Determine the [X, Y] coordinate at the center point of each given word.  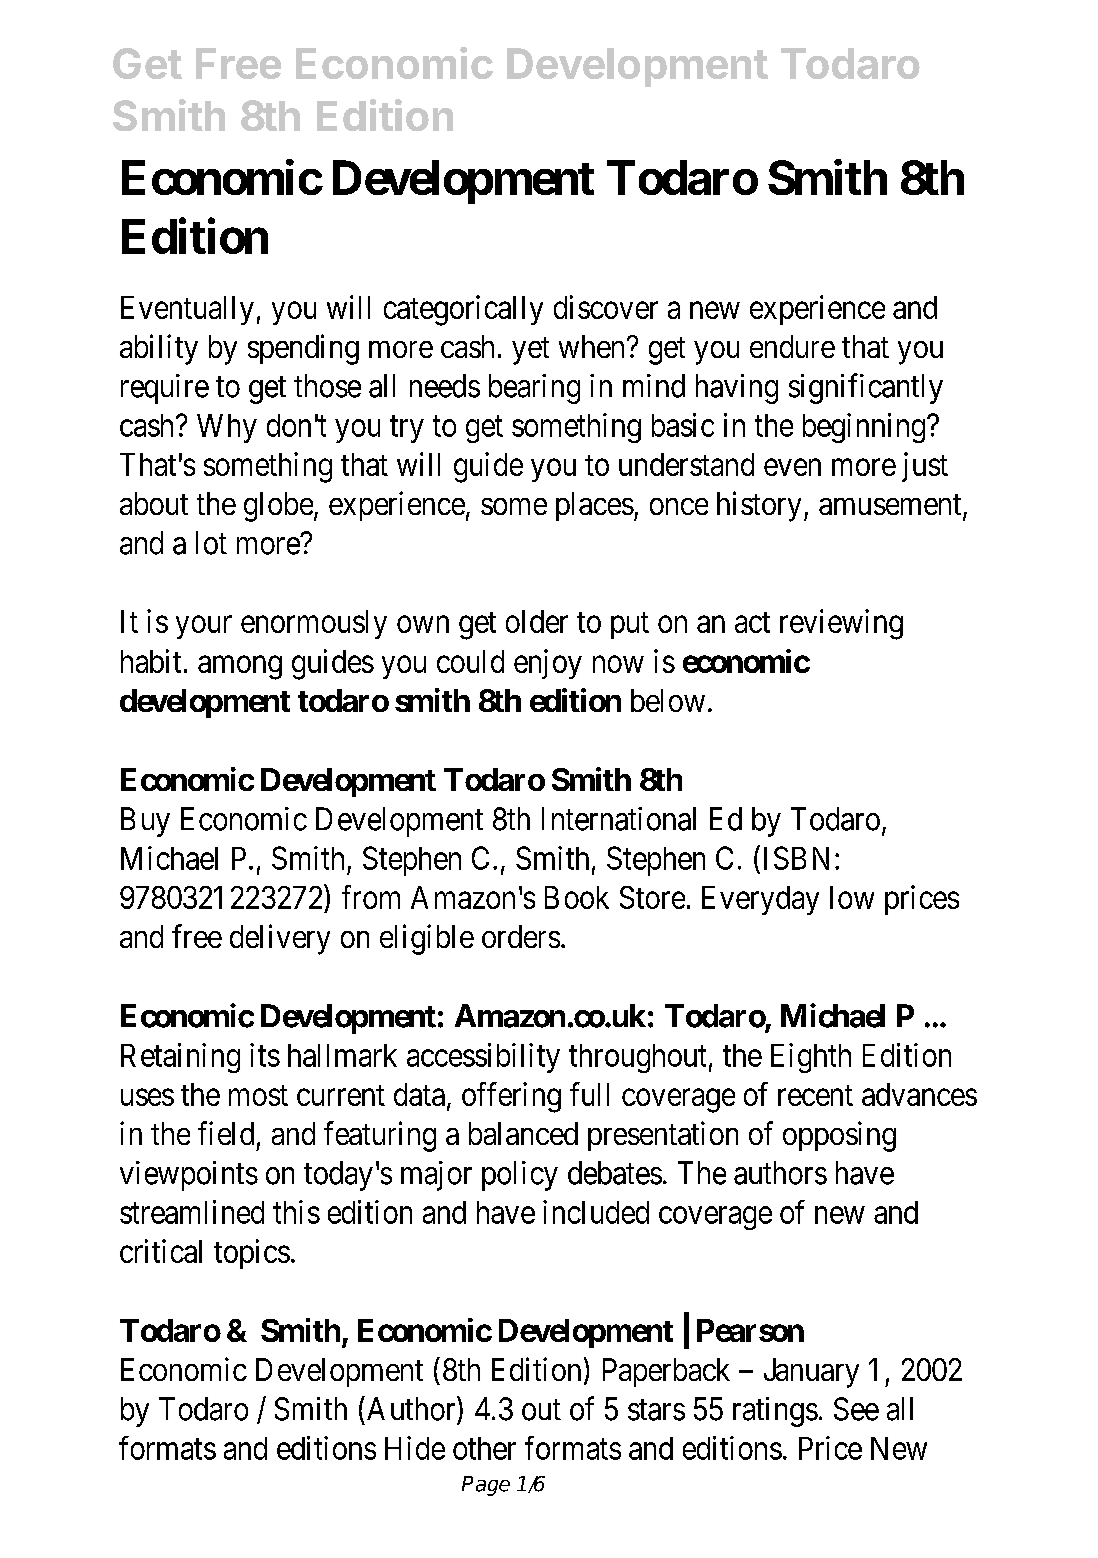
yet [530, 351]
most [258, 1095]
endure [792, 346]
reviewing [841, 624]
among [240, 668]
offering [511, 1097]
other [484, 1448]
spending [303, 349]
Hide [415, 1448]
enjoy [548, 664]
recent [815, 1095]
